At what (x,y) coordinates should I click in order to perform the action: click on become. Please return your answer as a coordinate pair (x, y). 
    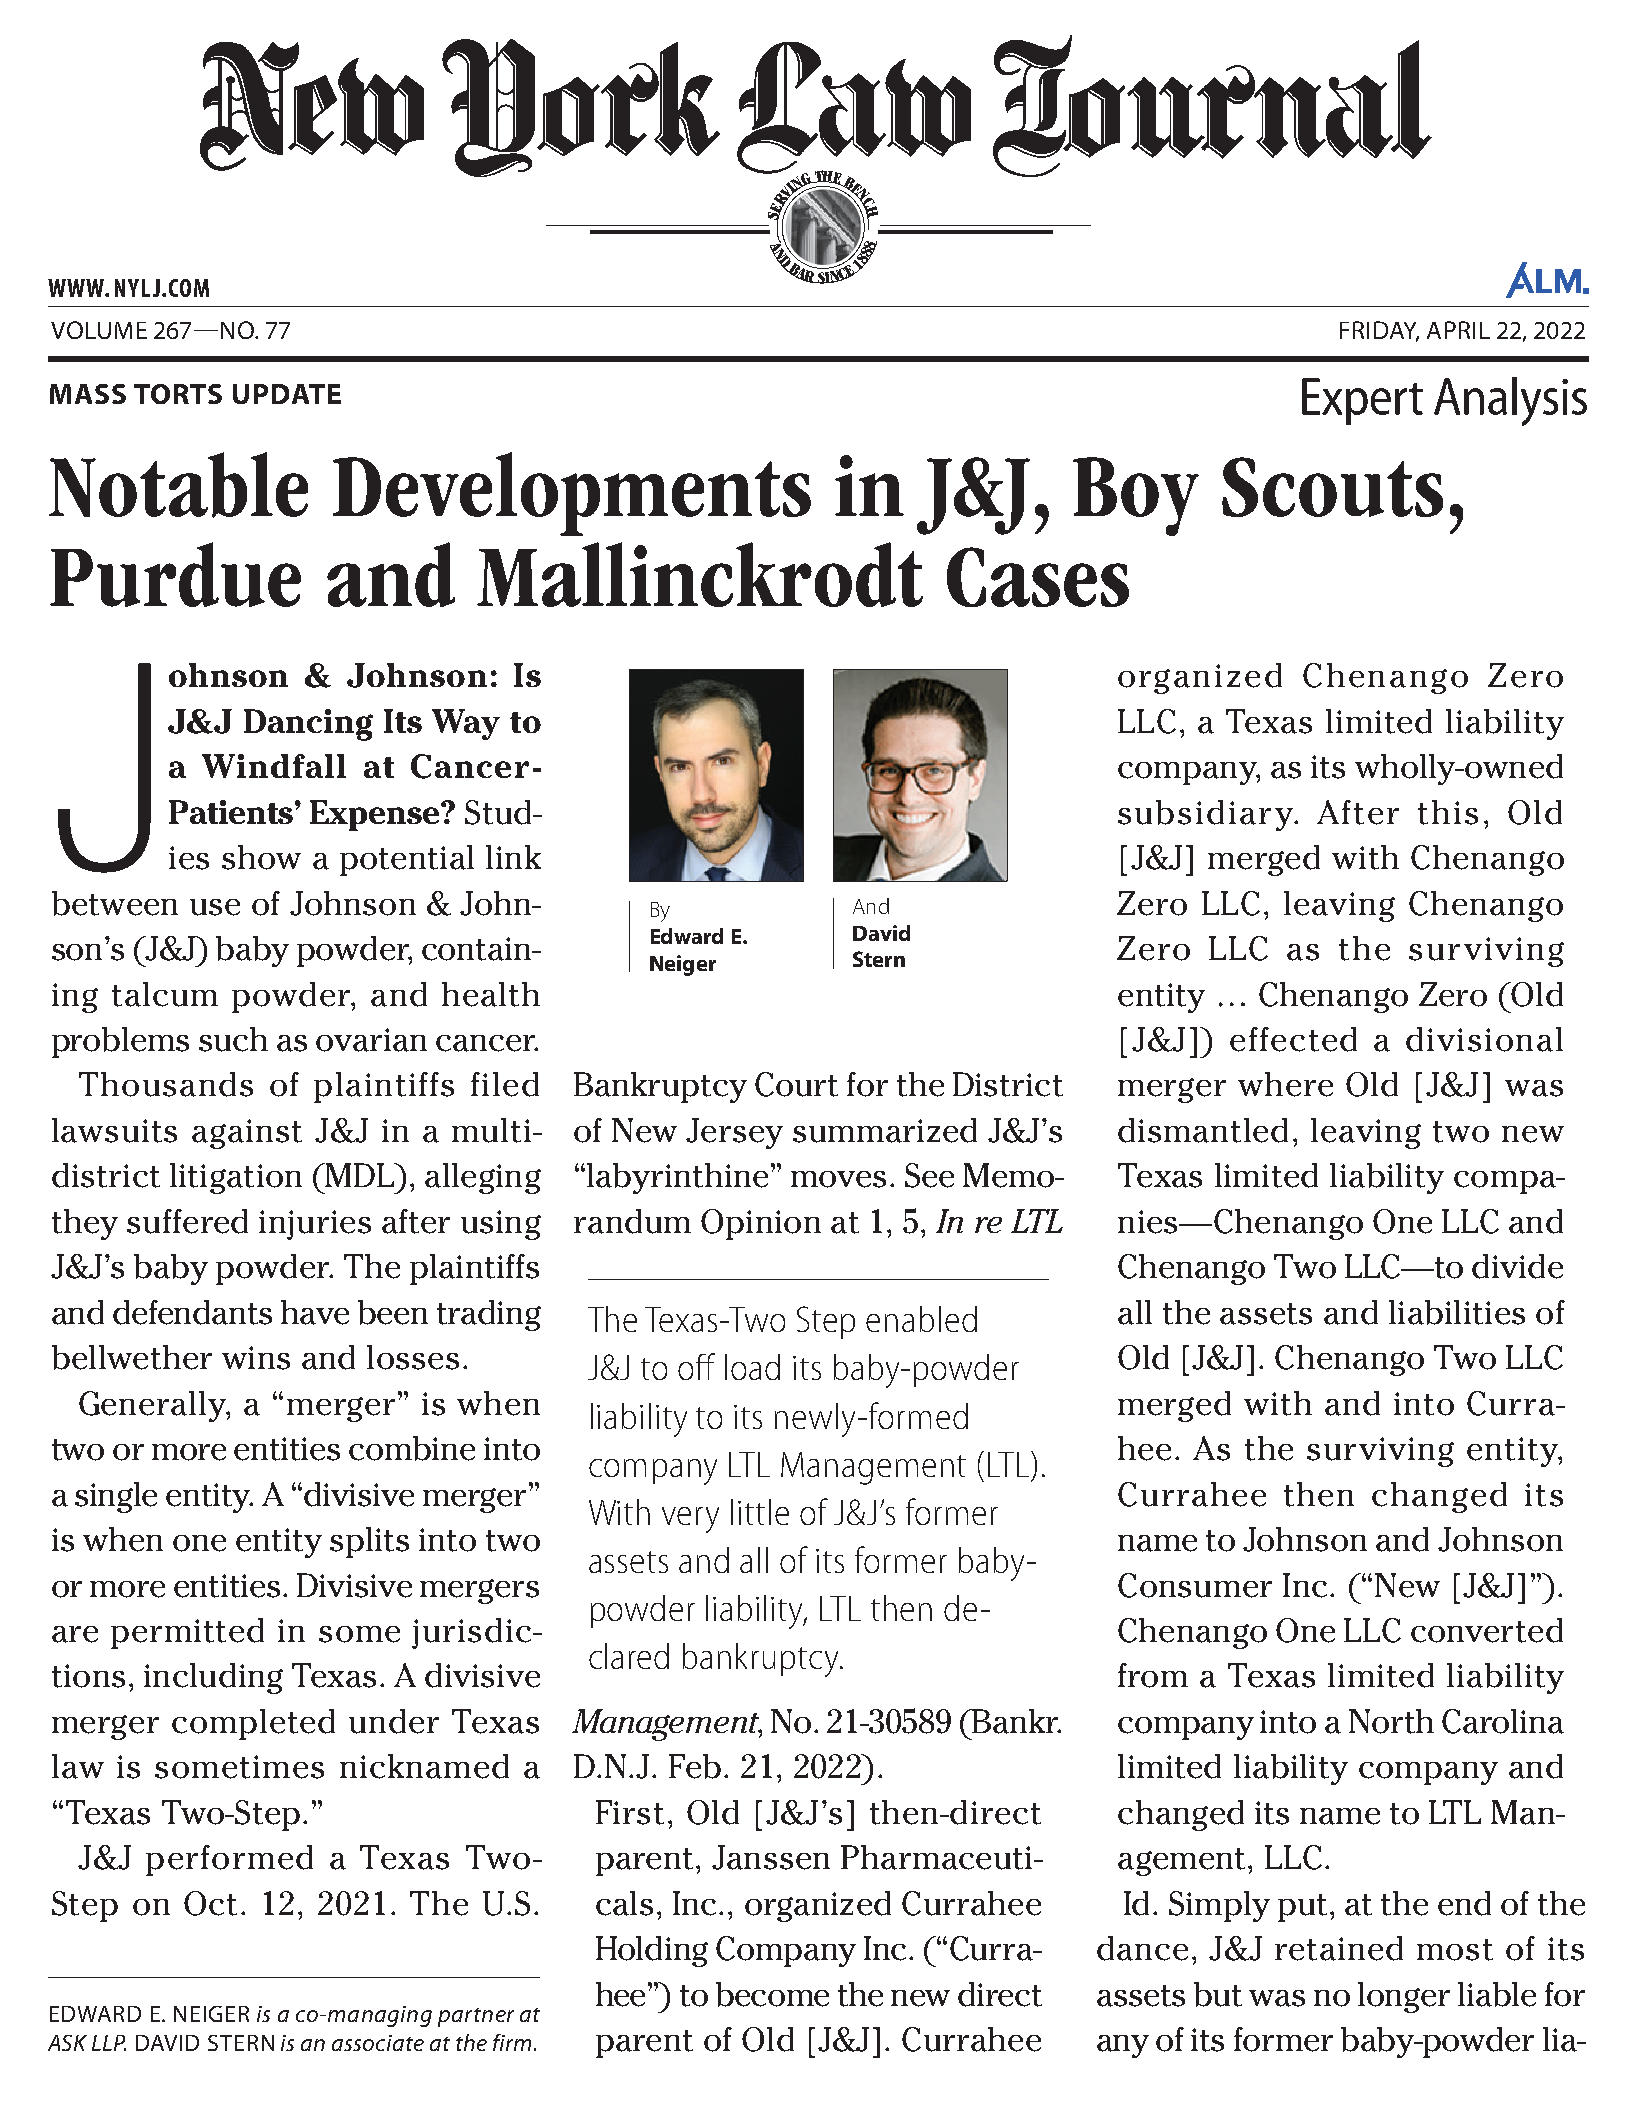
    Looking at the image, I should click on (772, 1994).
